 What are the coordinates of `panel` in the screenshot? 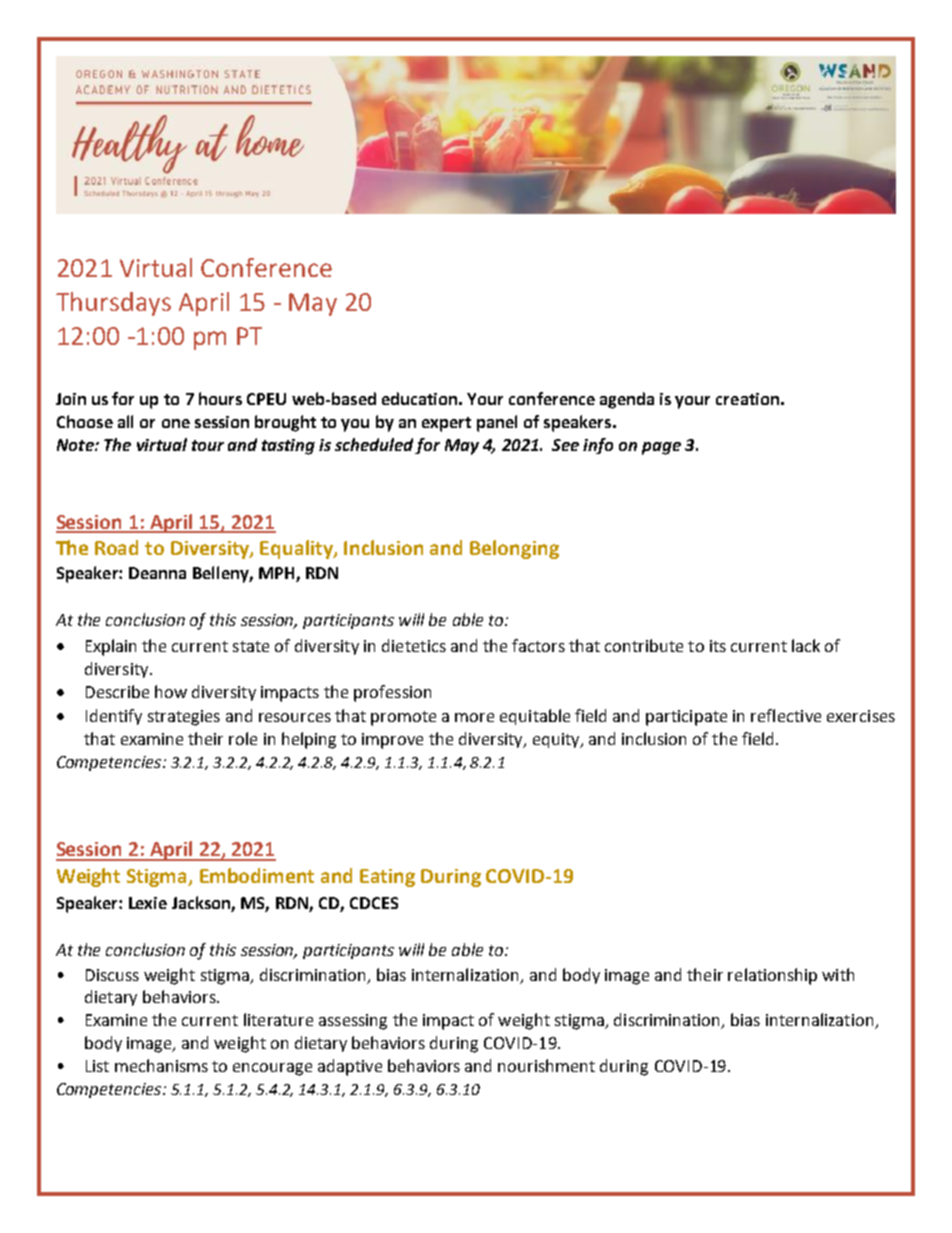 It's located at (497, 423).
